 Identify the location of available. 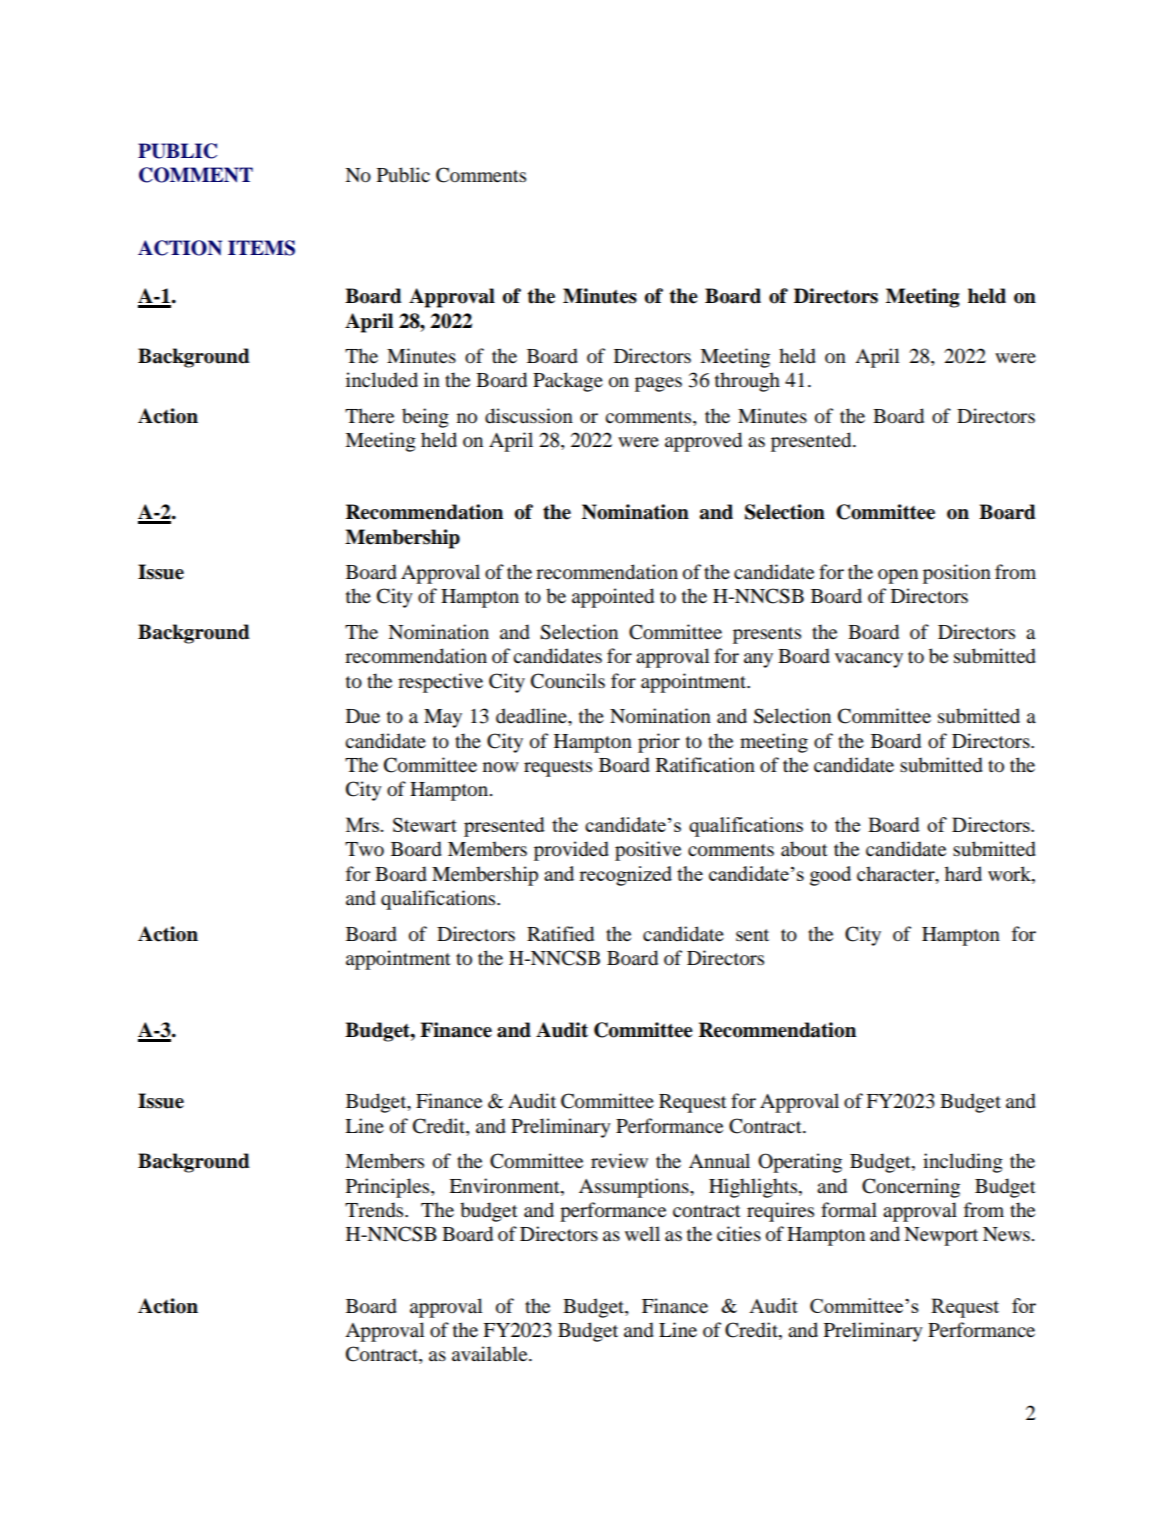
(491, 1354).
